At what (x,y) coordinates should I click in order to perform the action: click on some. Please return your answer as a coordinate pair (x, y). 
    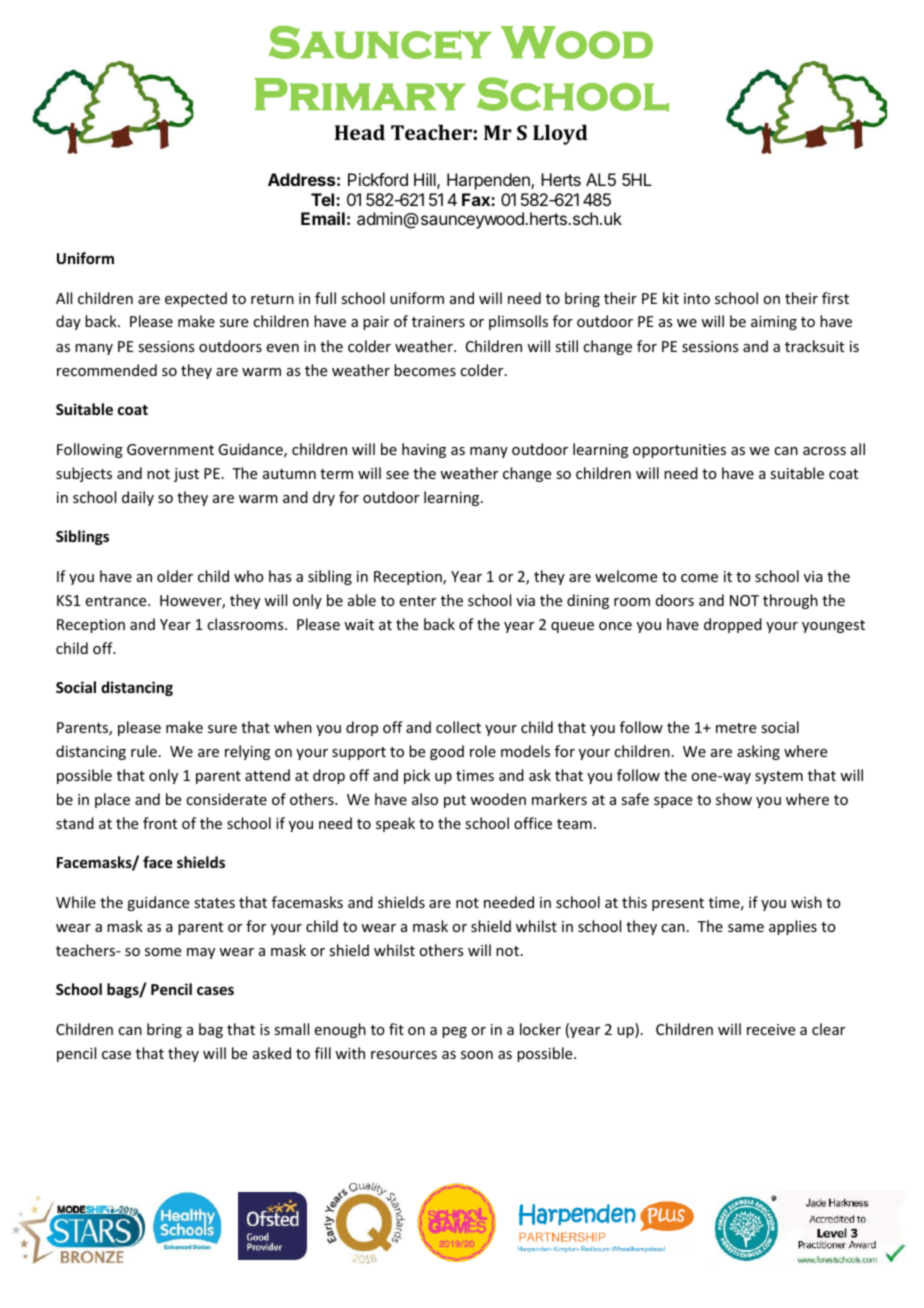
    Looking at the image, I should click on (163, 952).
